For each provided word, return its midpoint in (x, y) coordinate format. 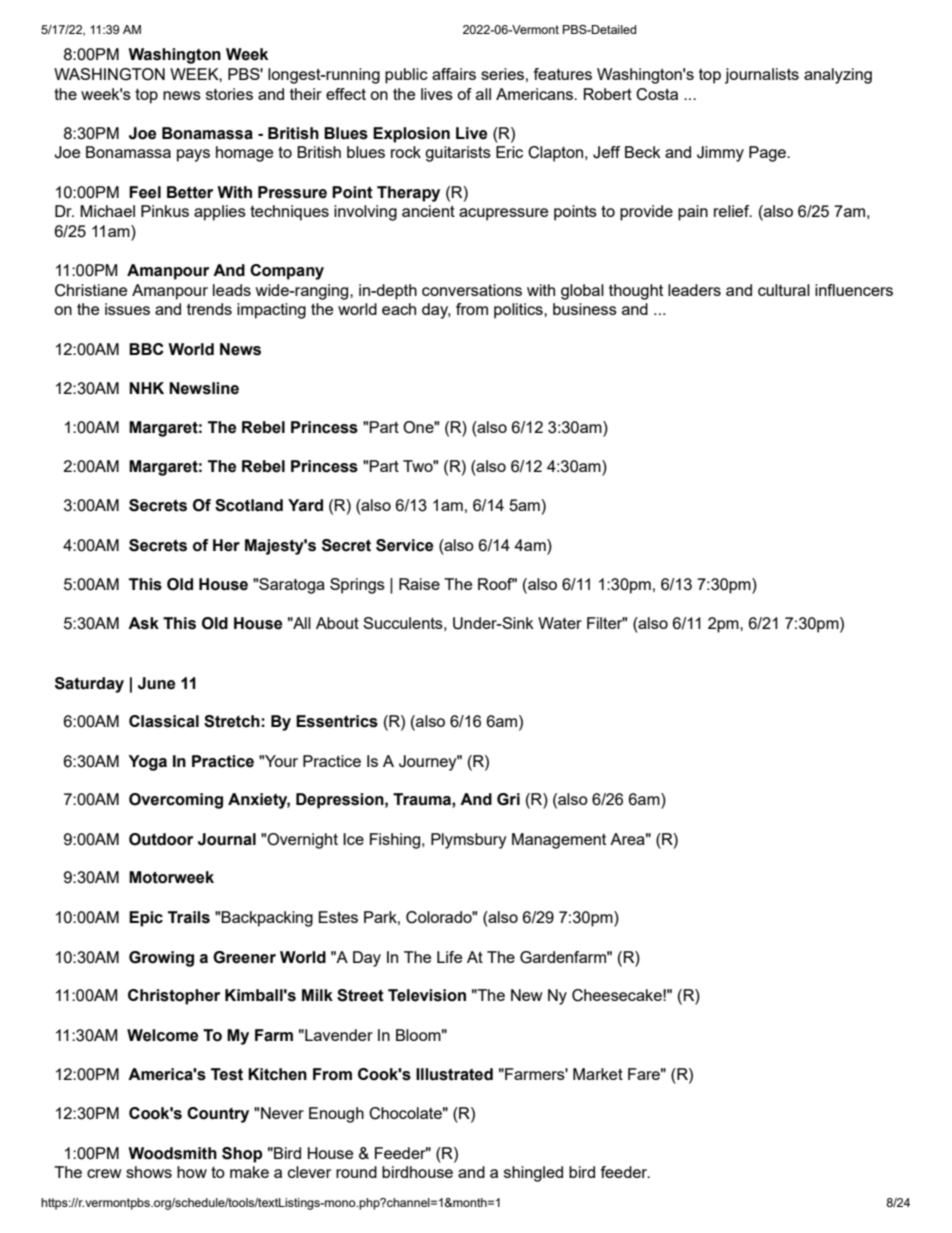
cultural (784, 290)
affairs (454, 74)
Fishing (396, 841)
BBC (146, 349)
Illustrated (454, 1074)
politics (519, 311)
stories (229, 94)
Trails (189, 917)
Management (559, 841)
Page (768, 154)
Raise (419, 584)
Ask (143, 623)
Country (218, 1115)
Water (560, 623)
